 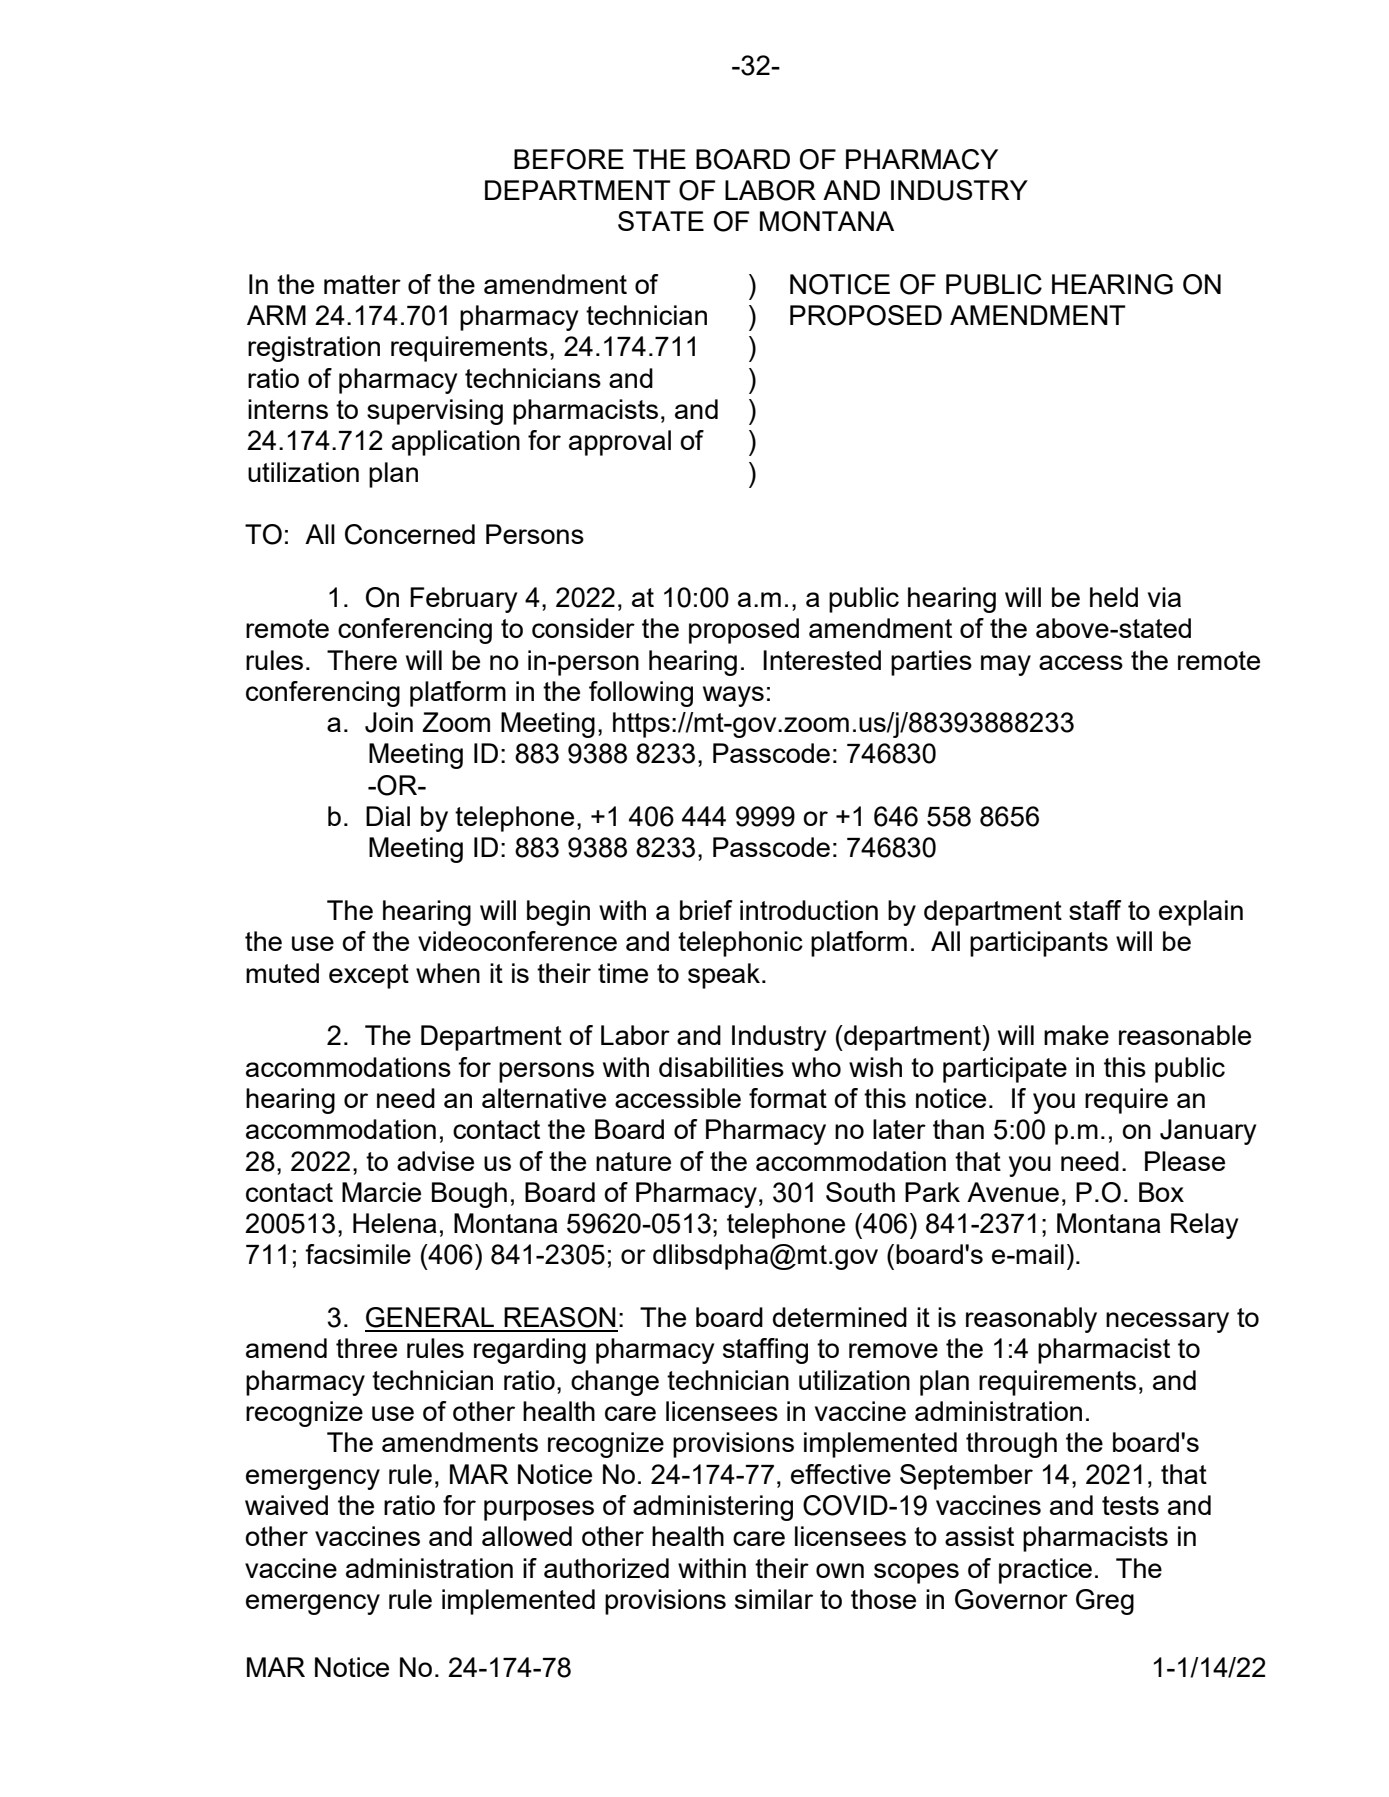 I want to click on similar, so click(x=774, y=1599).
